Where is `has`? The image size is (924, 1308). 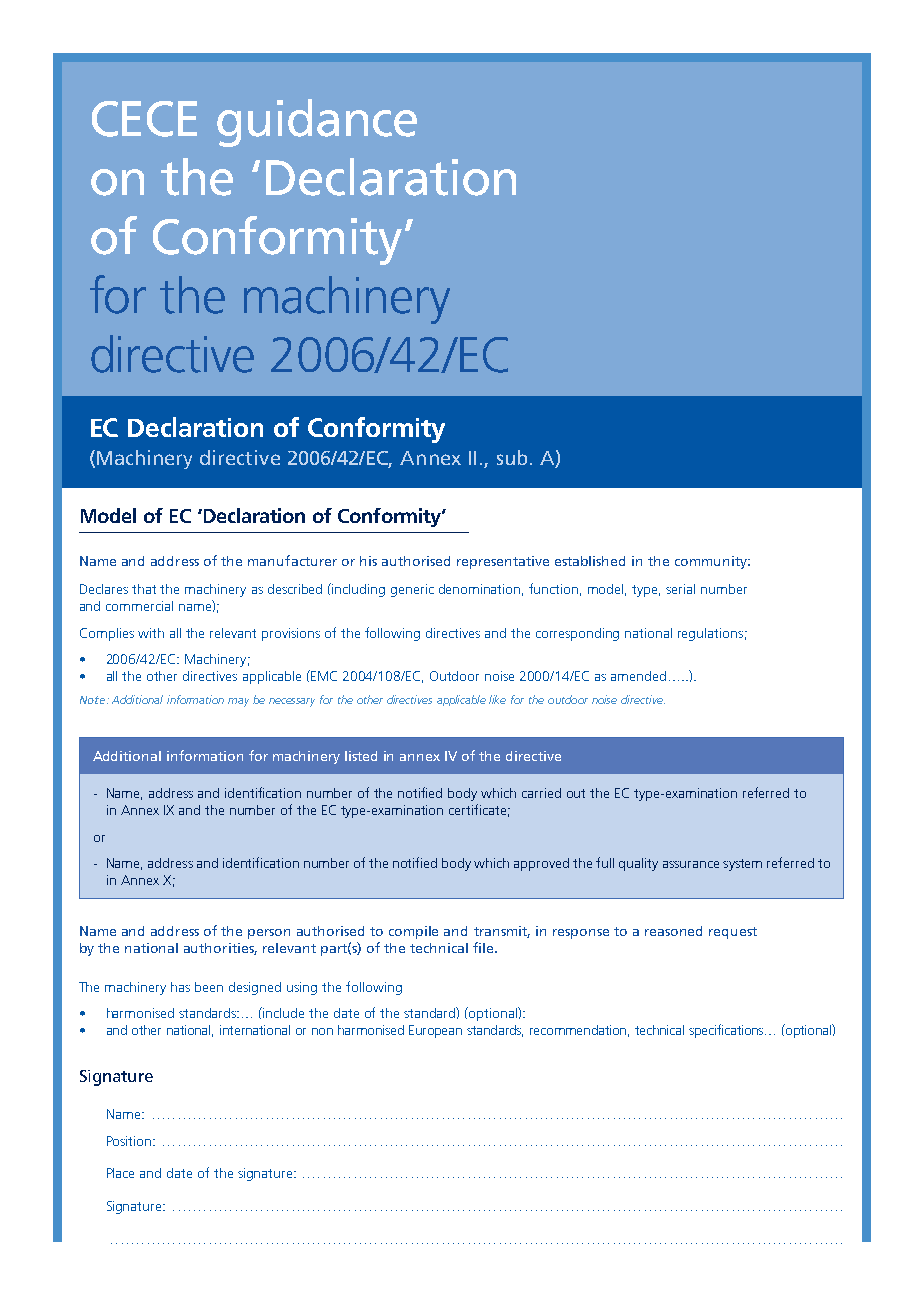
has is located at coordinates (180, 987).
